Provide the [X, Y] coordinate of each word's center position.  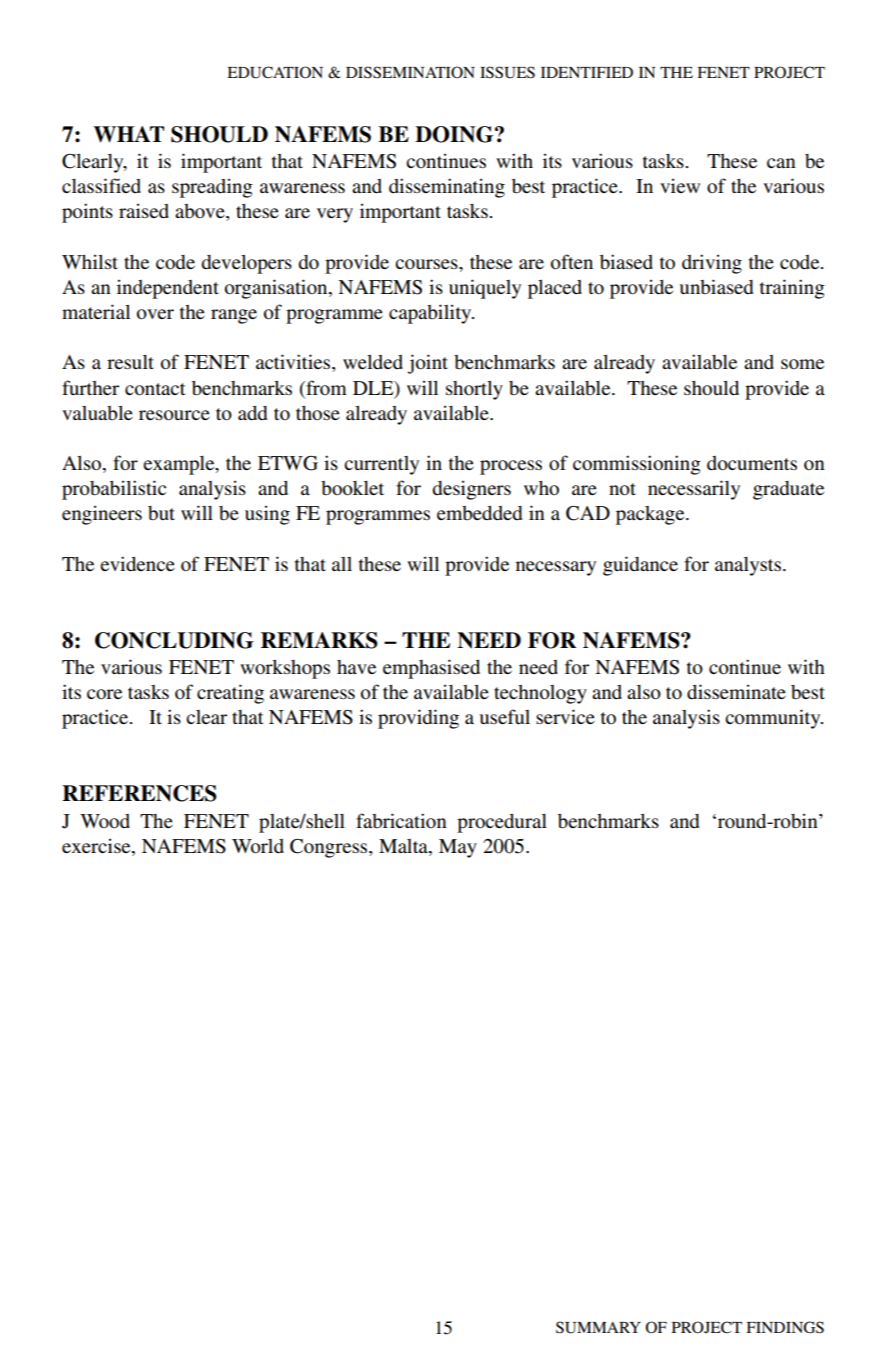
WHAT [129, 134]
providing [418, 719]
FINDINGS [785, 1327]
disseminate [736, 692]
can [781, 163]
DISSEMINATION [410, 72]
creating [230, 694]
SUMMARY [598, 1327]
